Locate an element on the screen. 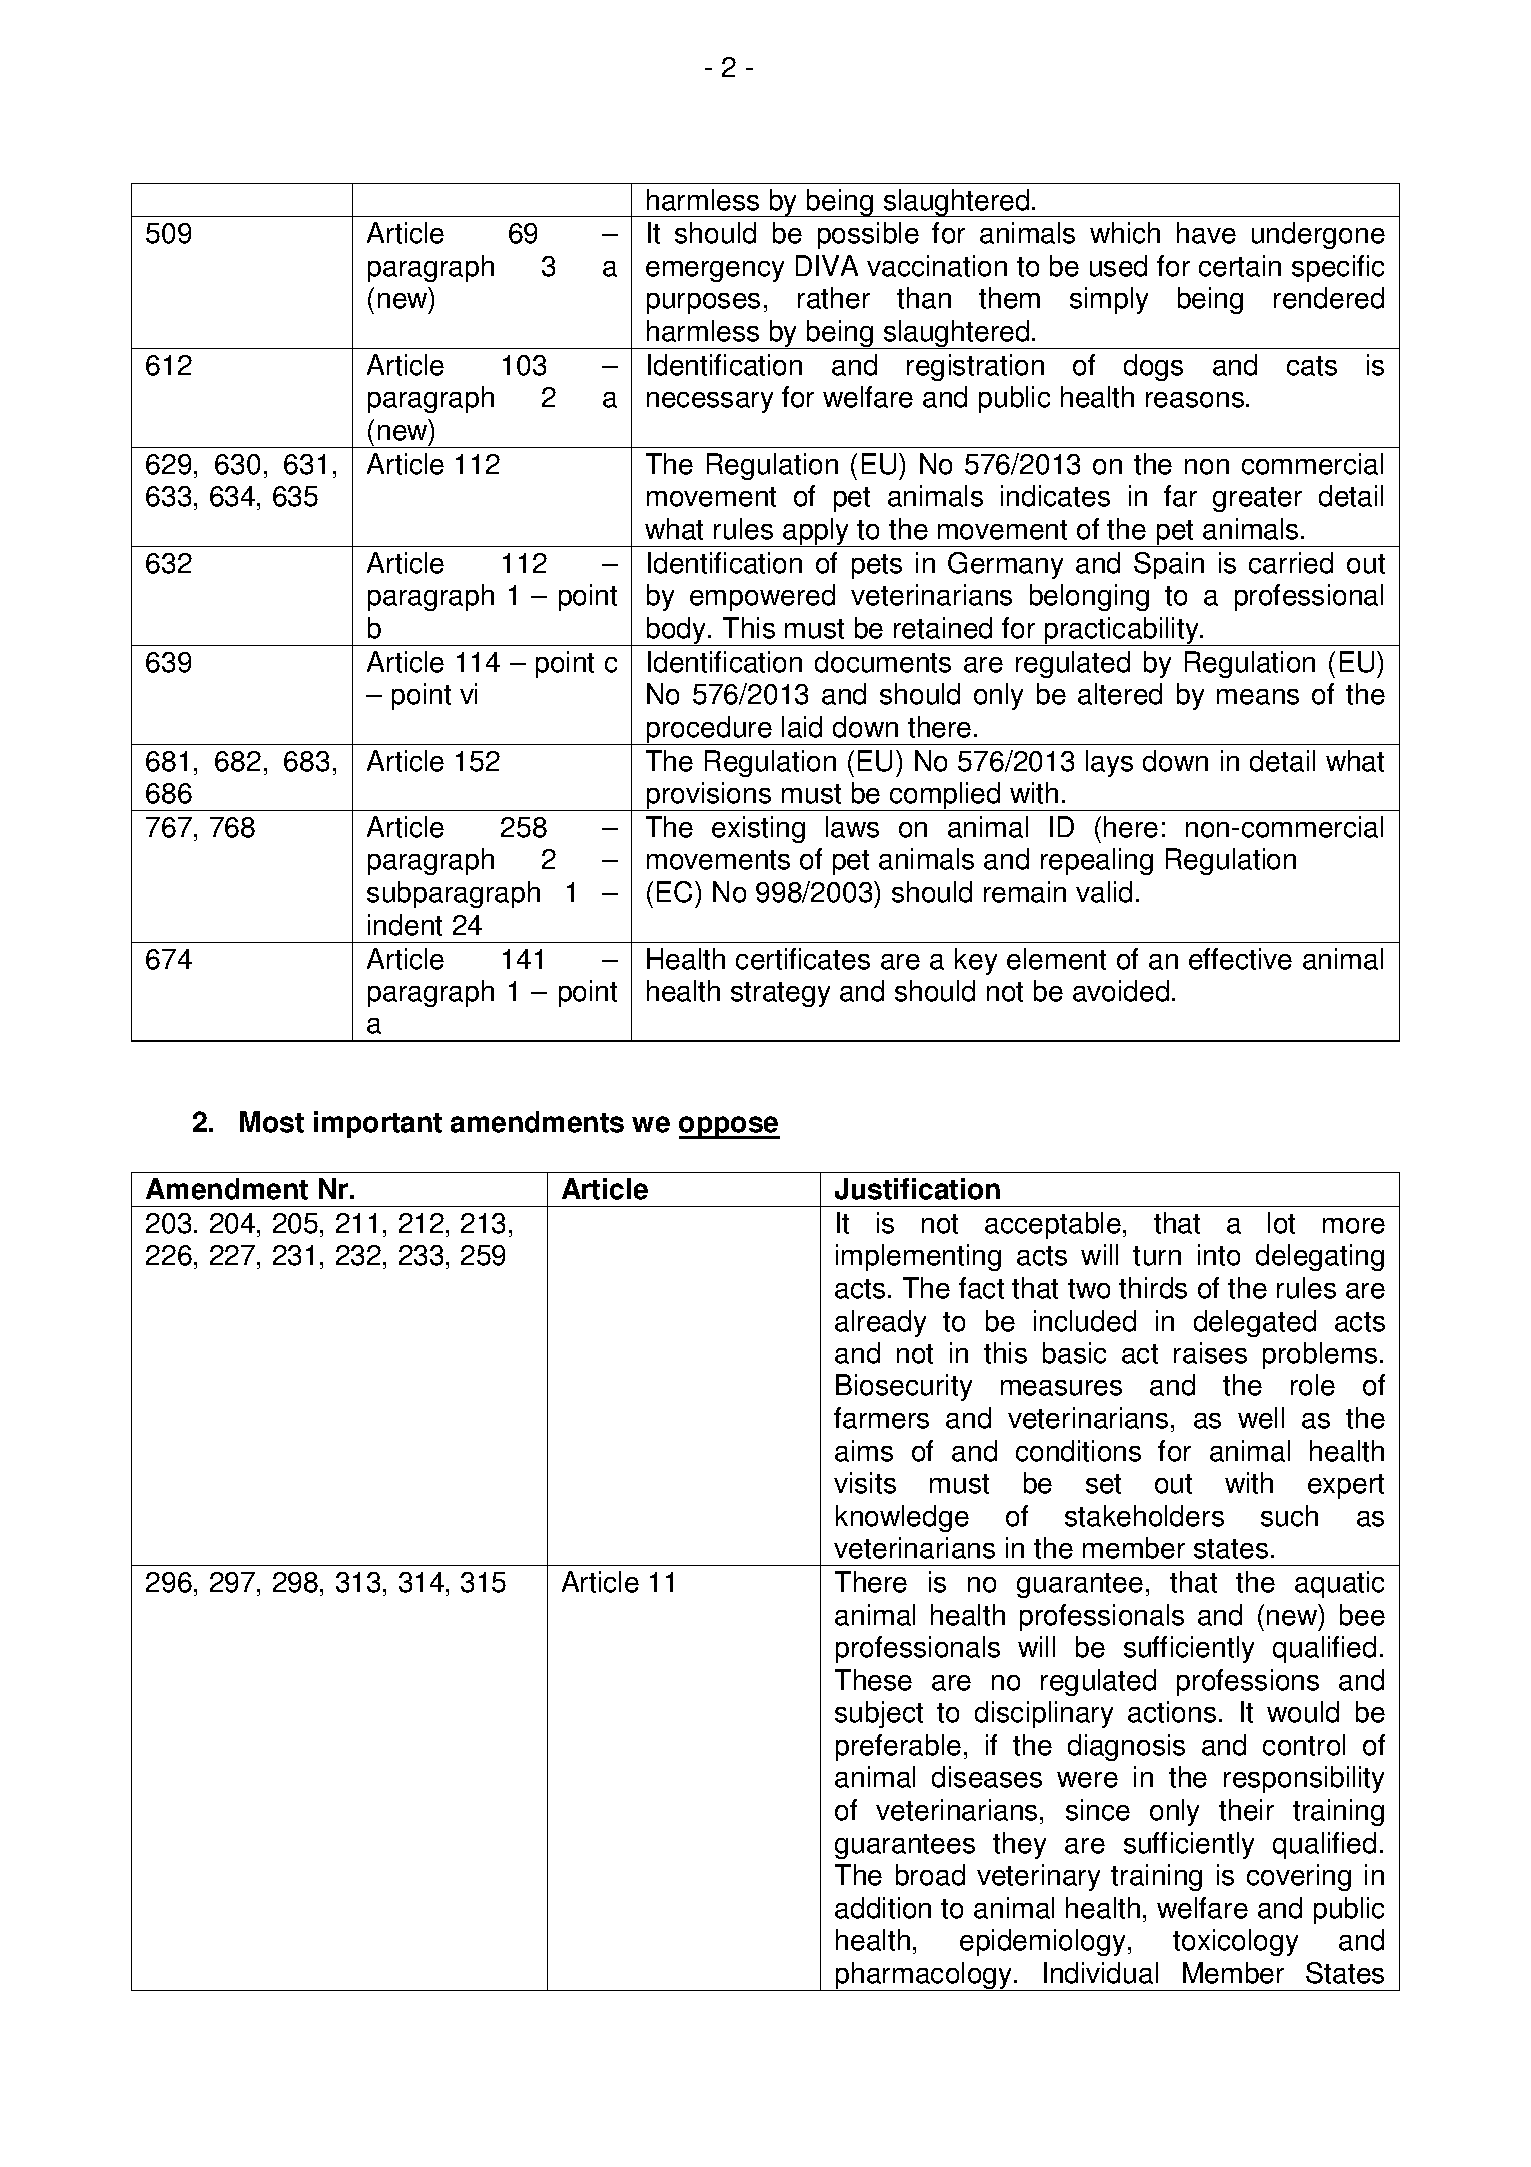 The height and width of the screenshot is (2167, 1531). carried is located at coordinates (1291, 563).
